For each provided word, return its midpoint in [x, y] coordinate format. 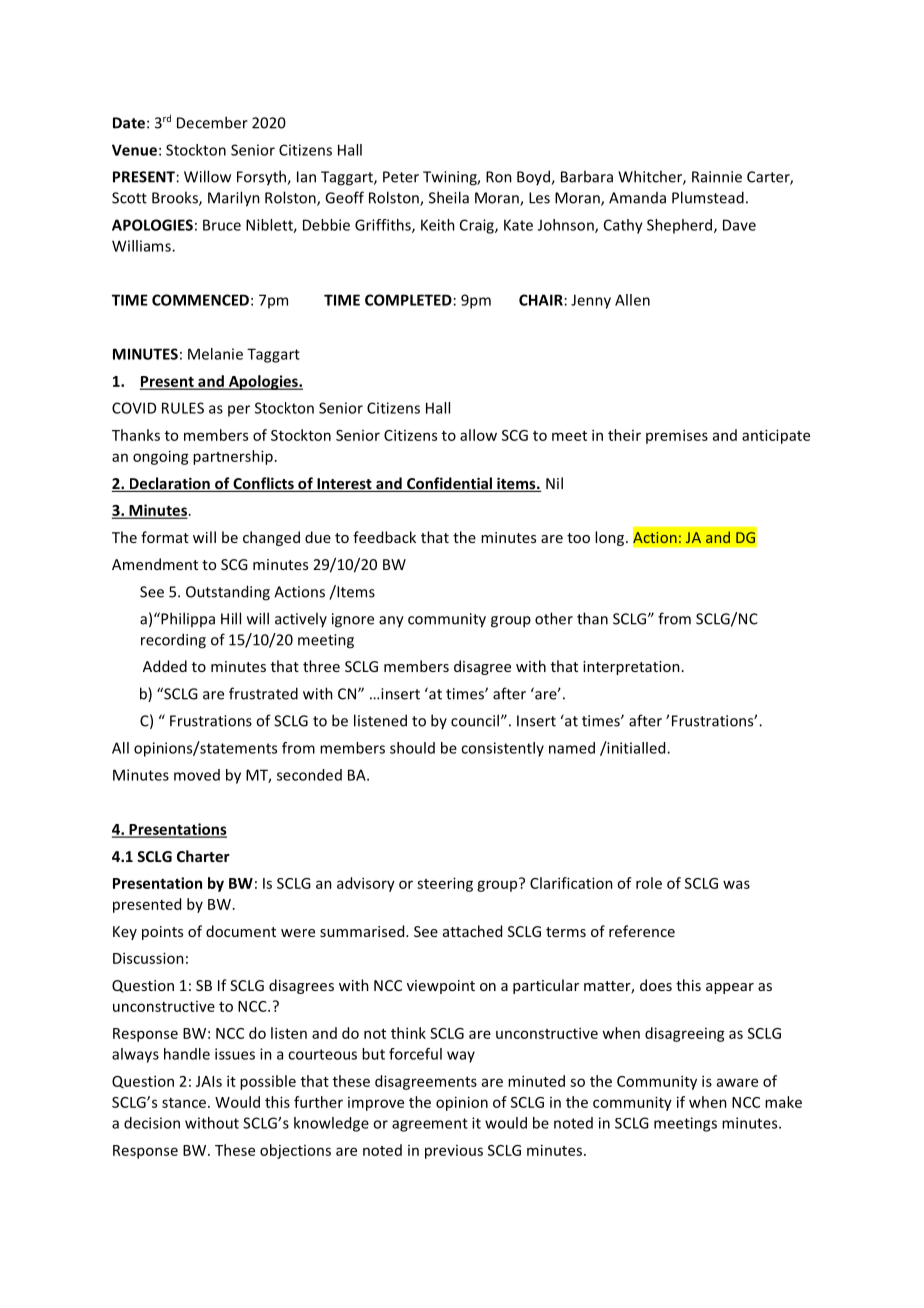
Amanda [637, 198]
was [736, 884]
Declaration [169, 484]
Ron [499, 177]
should [412, 748]
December [212, 122]
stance [184, 1103]
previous [454, 1152]
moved [197, 775]
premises [677, 436]
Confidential [449, 484]
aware [737, 1082]
